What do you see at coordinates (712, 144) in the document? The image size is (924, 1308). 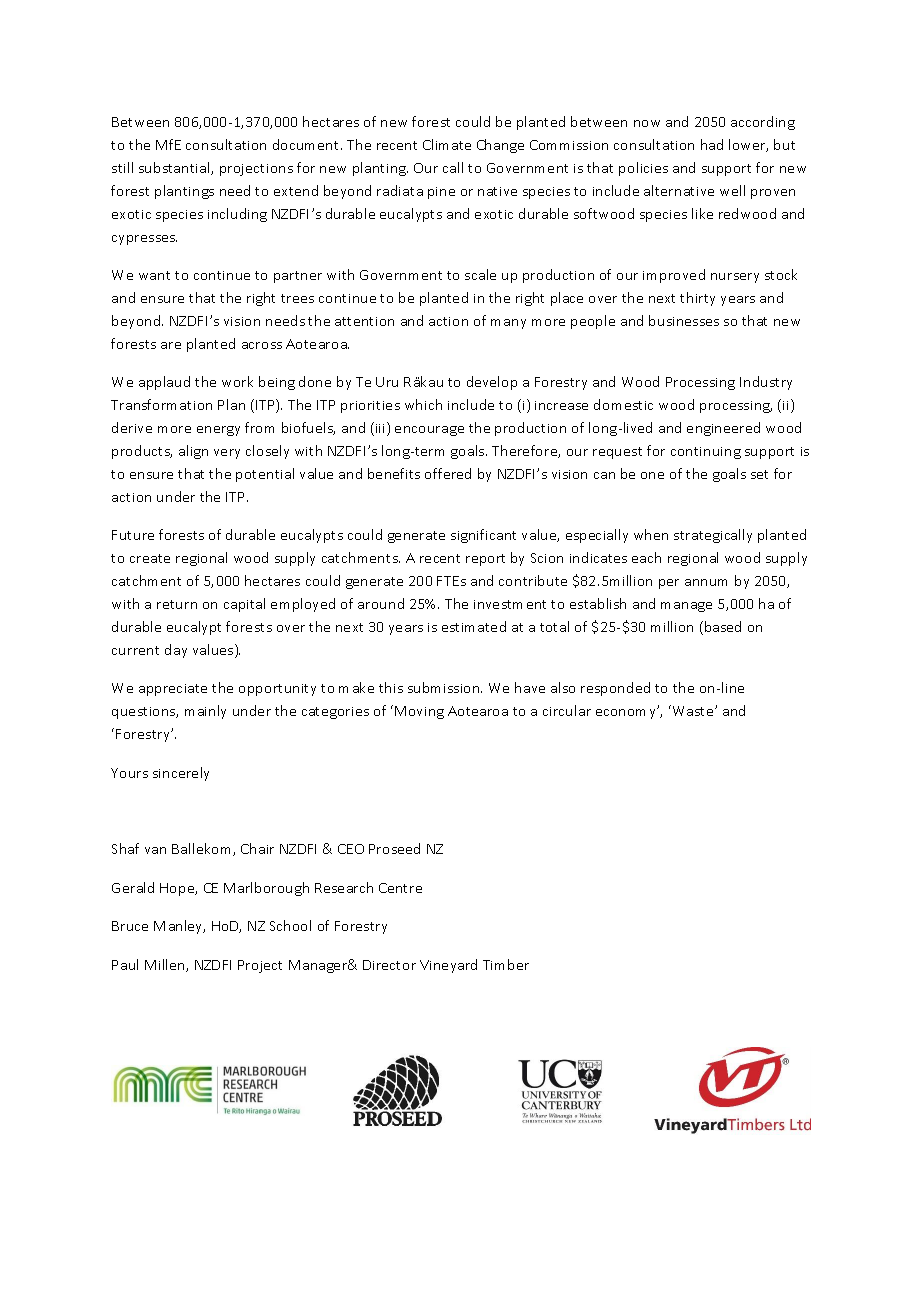 I see `had` at bounding box center [712, 144].
